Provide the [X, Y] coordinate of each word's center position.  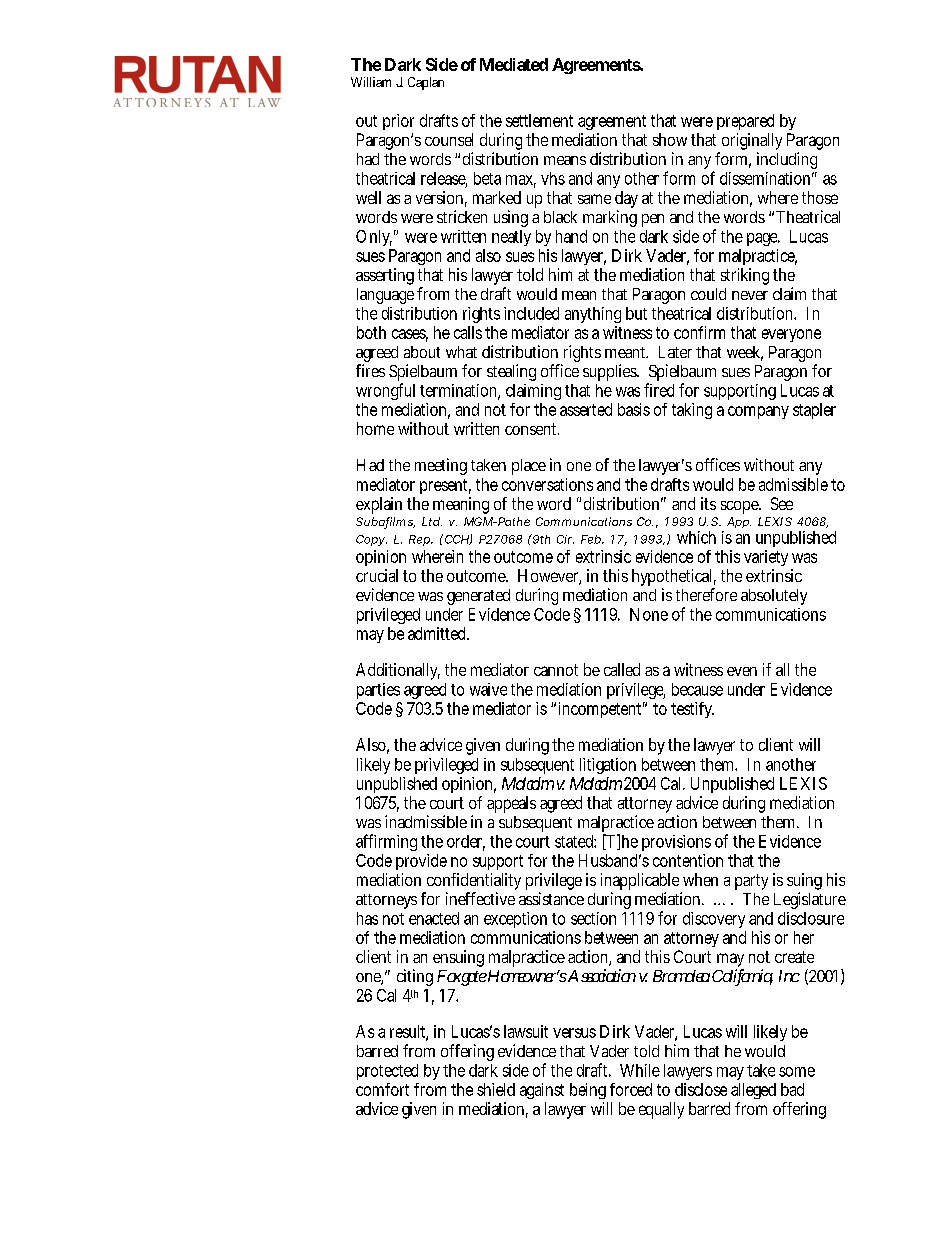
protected [387, 1072]
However [549, 577]
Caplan [426, 83]
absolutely [774, 597]
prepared [745, 122]
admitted [438, 633]
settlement [539, 120]
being [588, 1091]
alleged [753, 1091]
